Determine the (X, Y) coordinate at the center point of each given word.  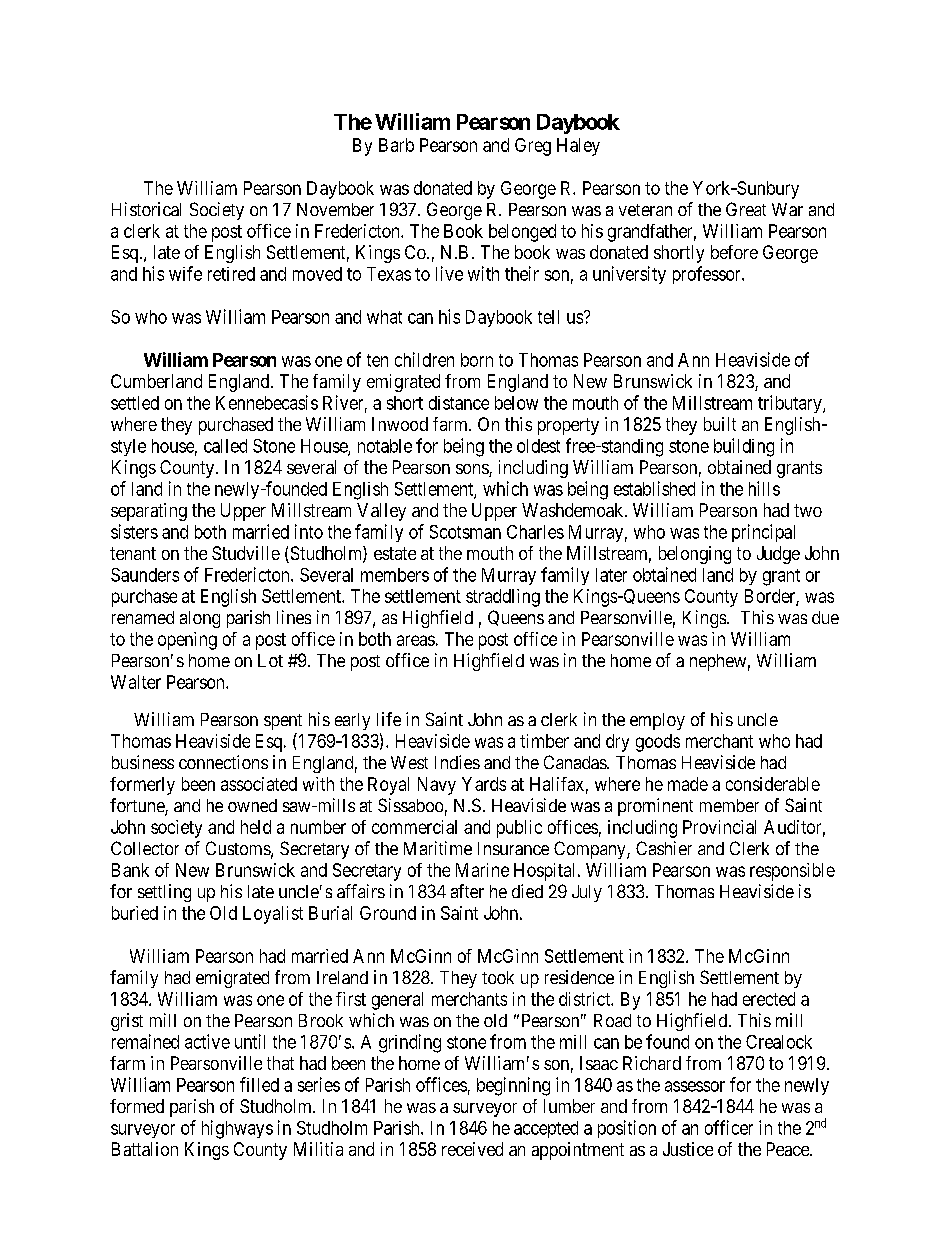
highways (237, 1129)
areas (416, 640)
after (467, 891)
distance (459, 403)
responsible (792, 872)
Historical (146, 209)
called (225, 446)
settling (164, 893)
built (720, 424)
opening (187, 641)
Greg (533, 147)
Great (746, 209)
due (825, 617)
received (472, 1149)
